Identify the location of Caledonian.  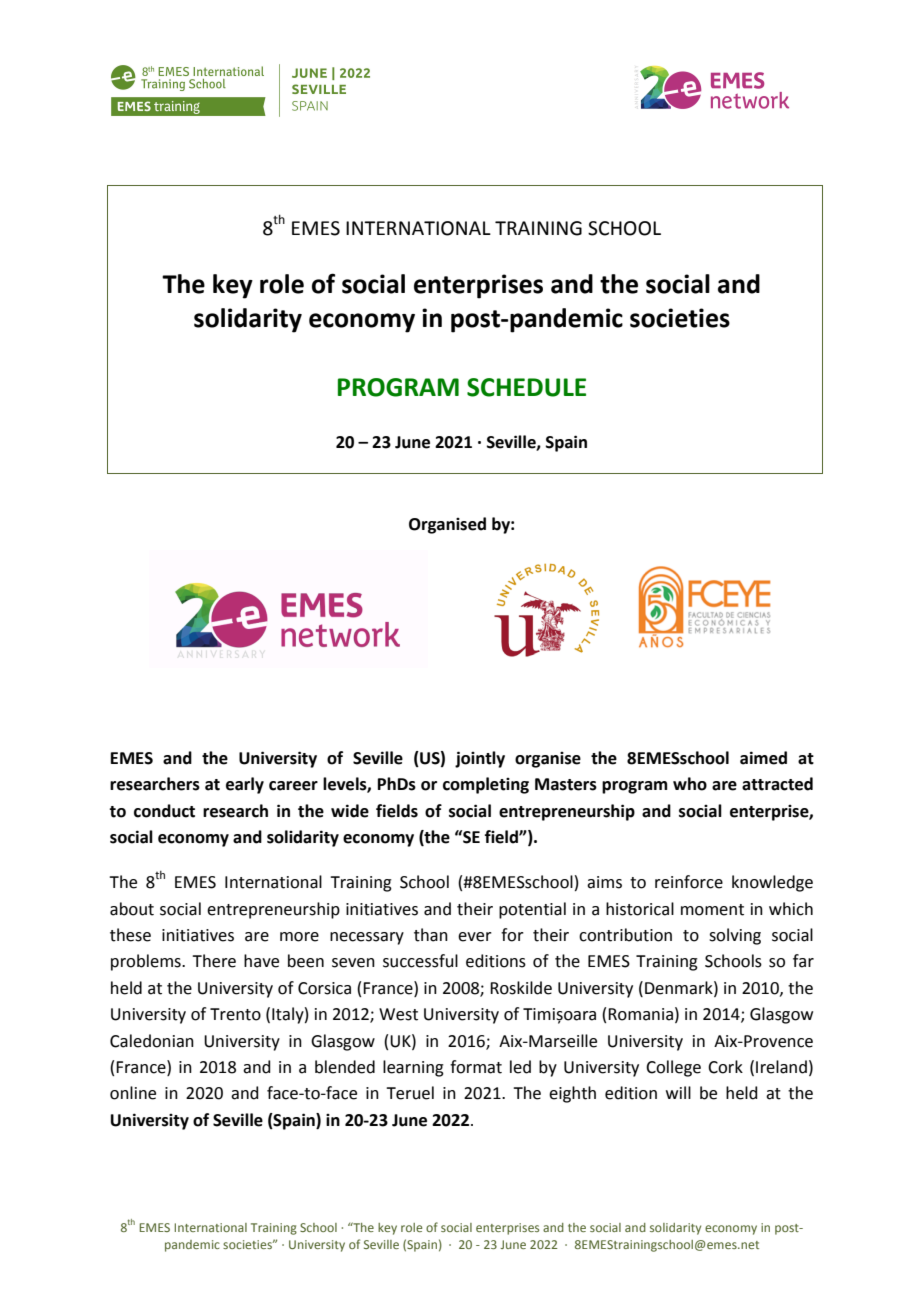
(152, 1041).
